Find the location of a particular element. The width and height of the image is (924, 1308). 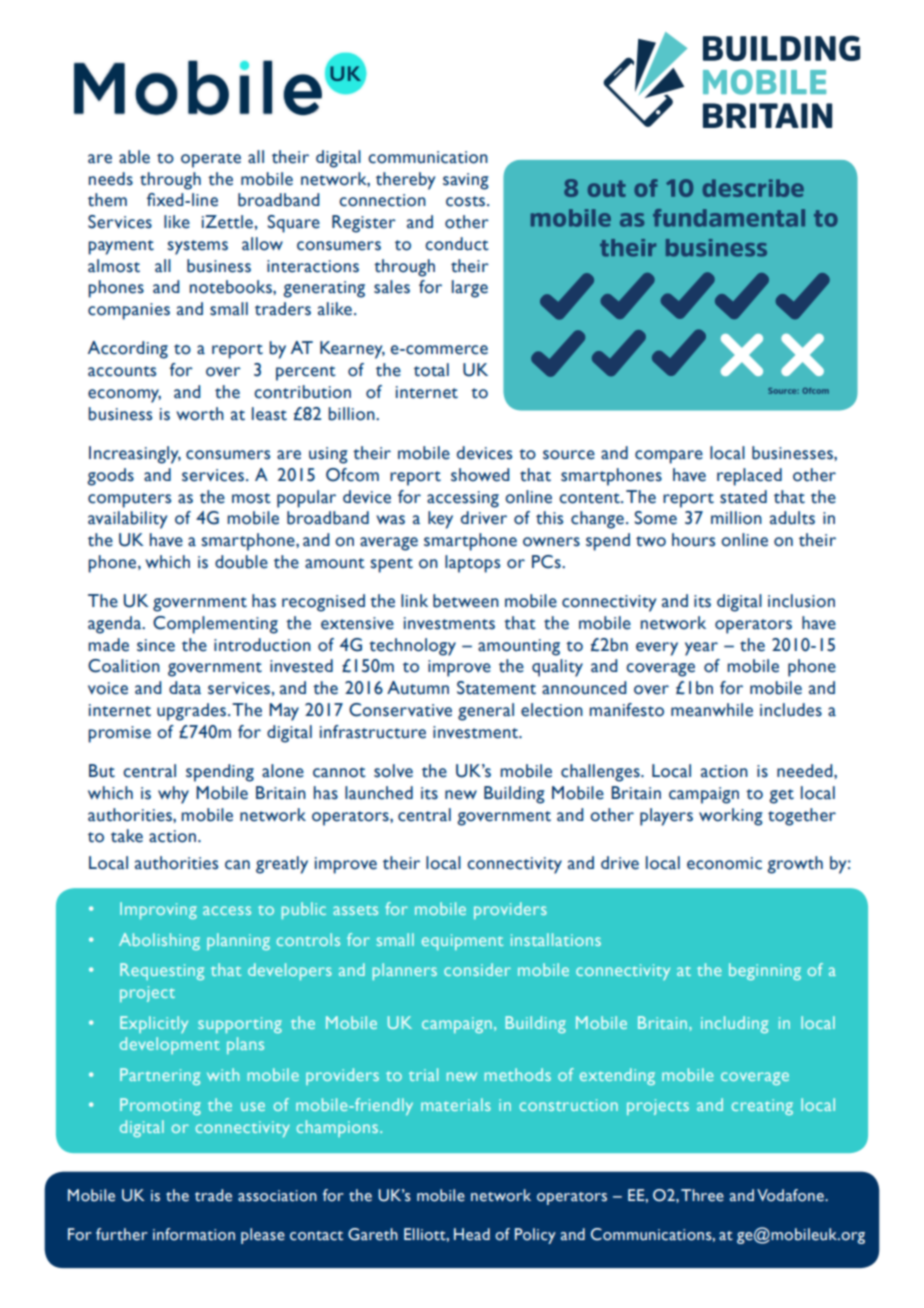

replaced is located at coordinates (749, 477).
